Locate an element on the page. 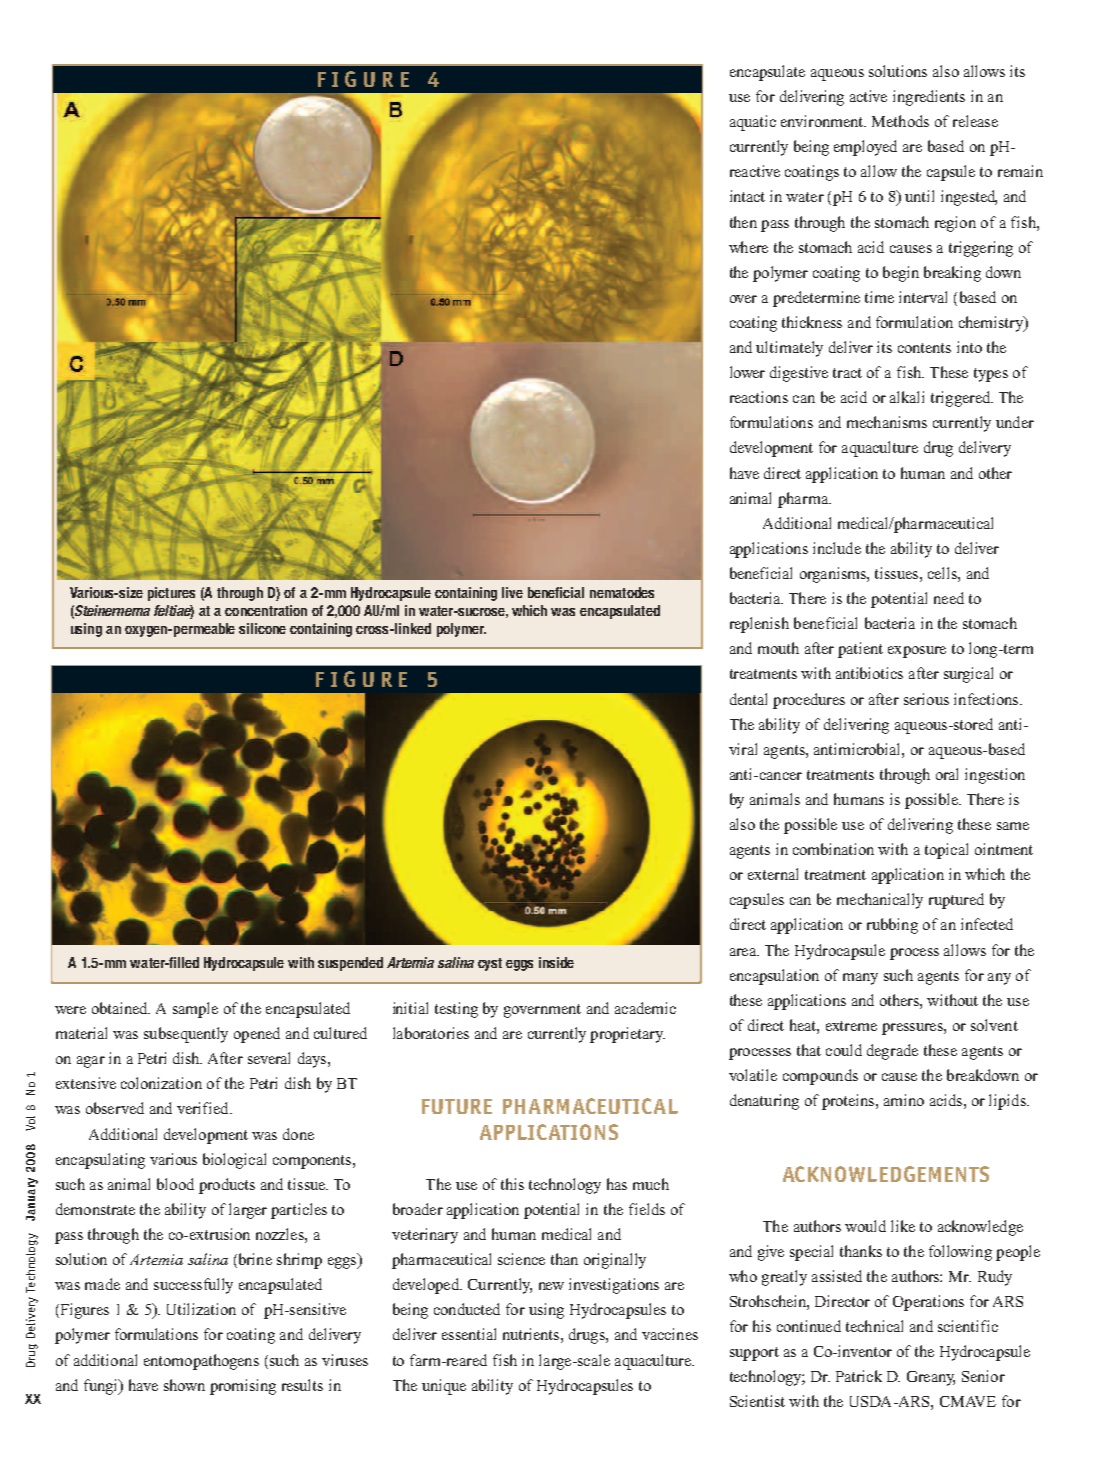 The height and width of the image is (1467, 1096). aquatic is located at coordinates (753, 123).
